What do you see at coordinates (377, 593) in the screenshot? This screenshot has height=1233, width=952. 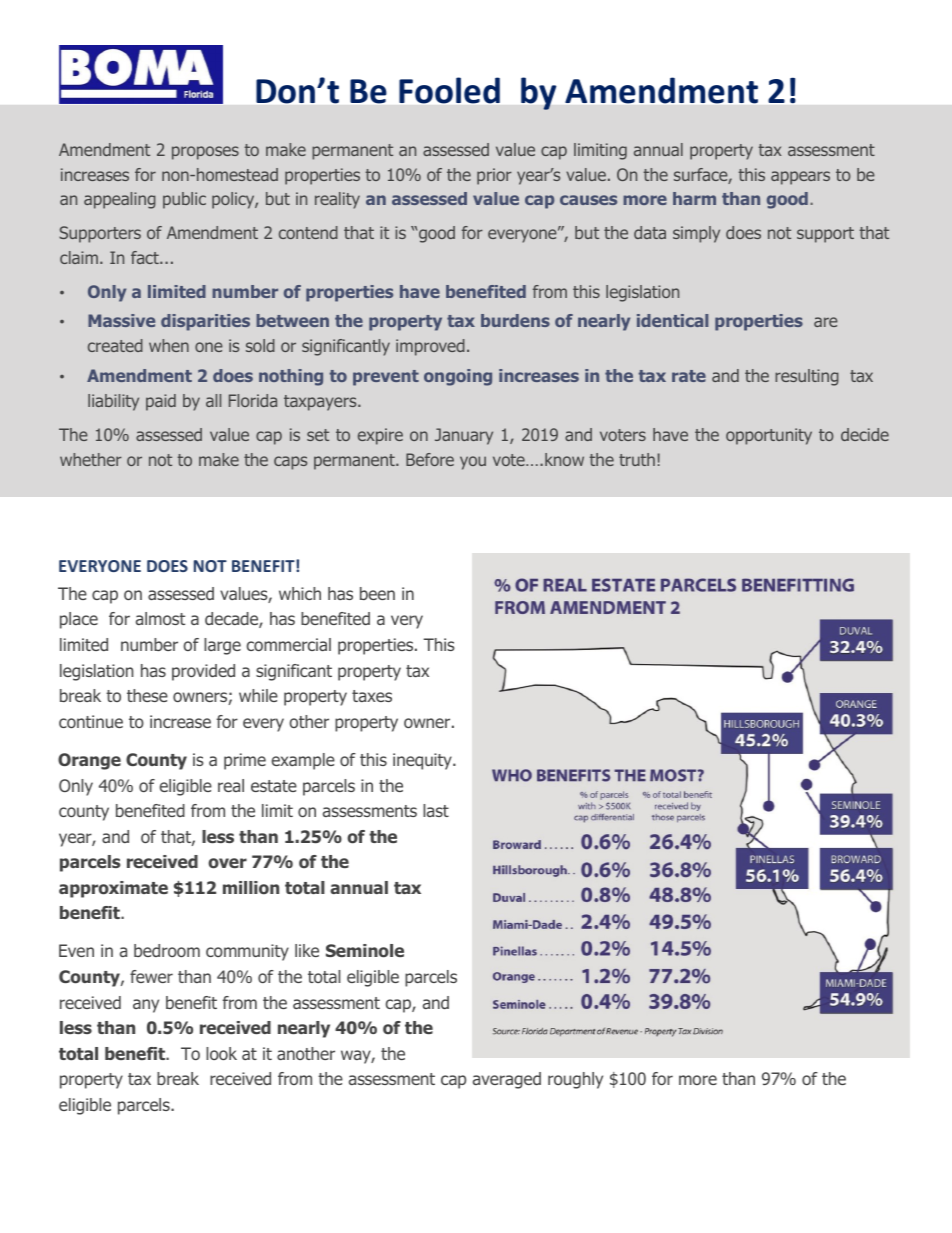 I see `been` at bounding box center [377, 593].
